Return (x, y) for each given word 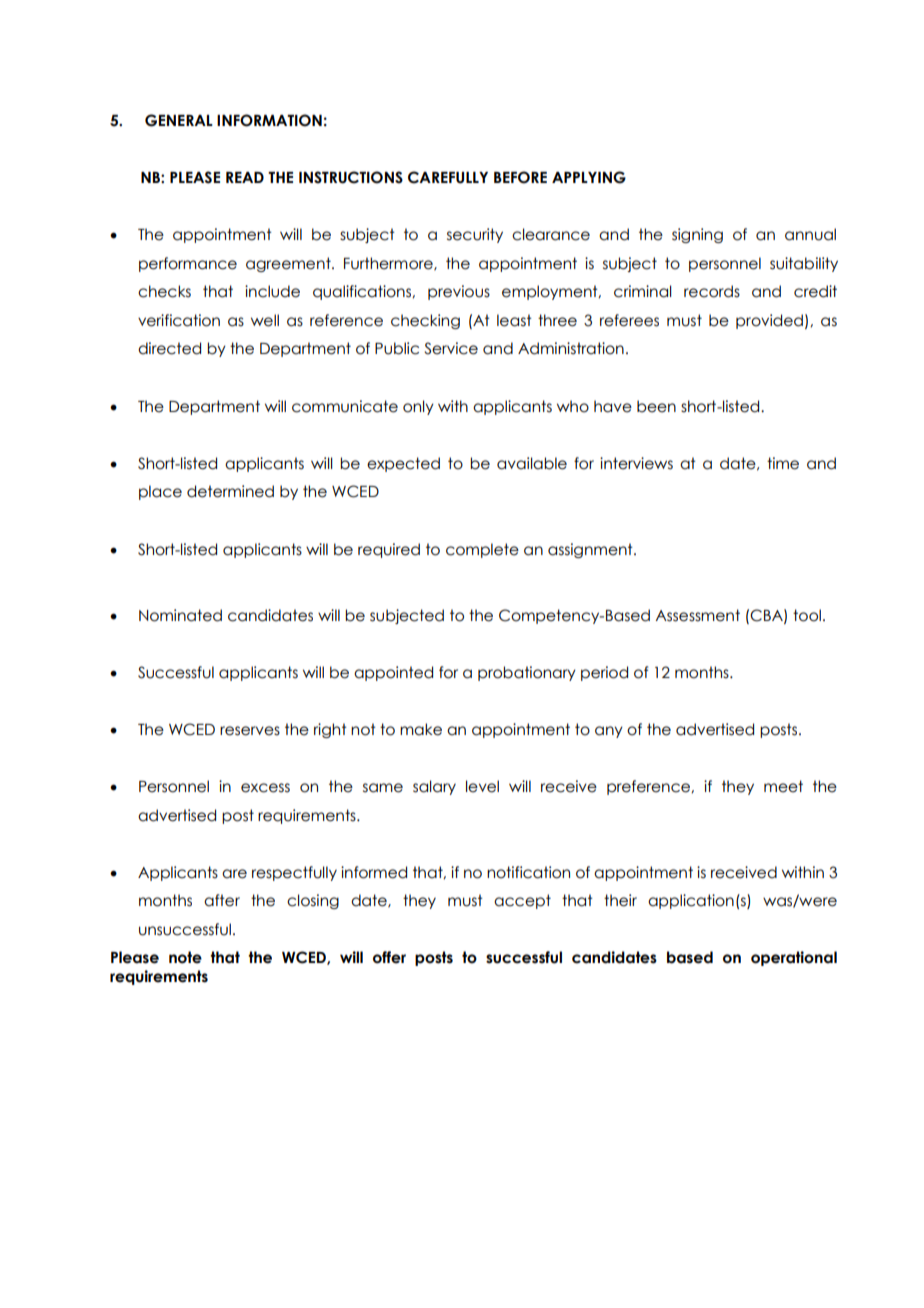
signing (697, 235)
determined (230, 491)
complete (482, 550)
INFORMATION (269, 120)
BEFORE (520, 177)
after (222, 900)
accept (522, 901)
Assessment (697, 615)
